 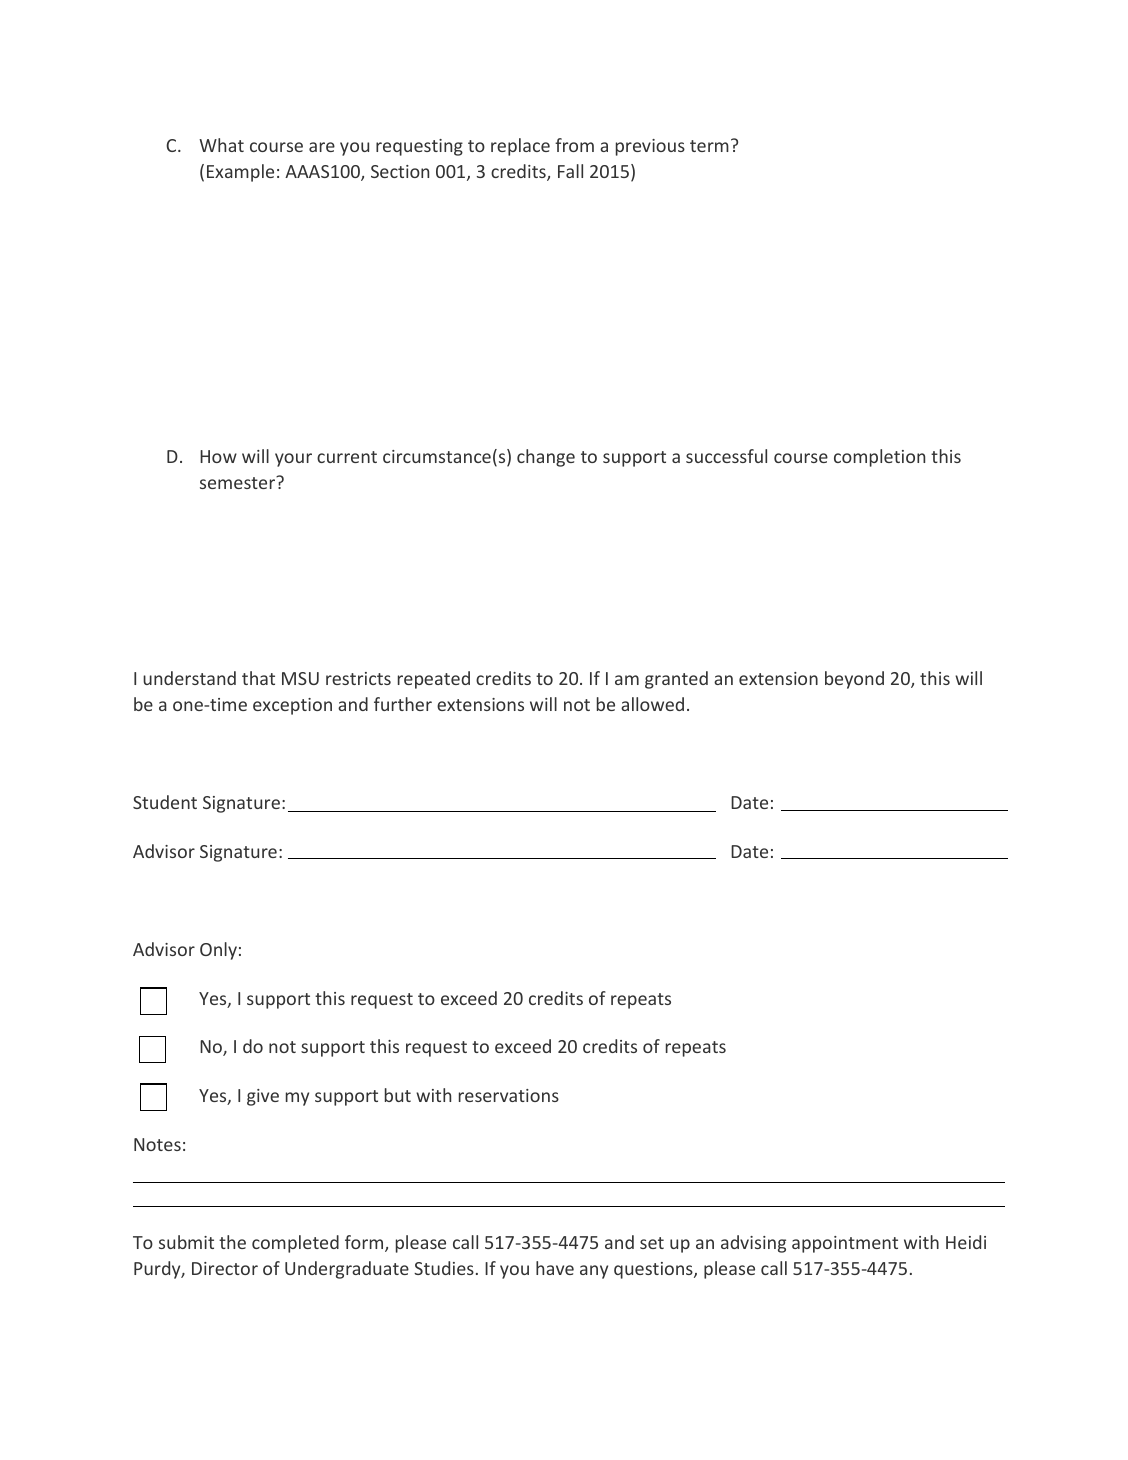 I want to click on Fall, so click(x=570, y=171).
